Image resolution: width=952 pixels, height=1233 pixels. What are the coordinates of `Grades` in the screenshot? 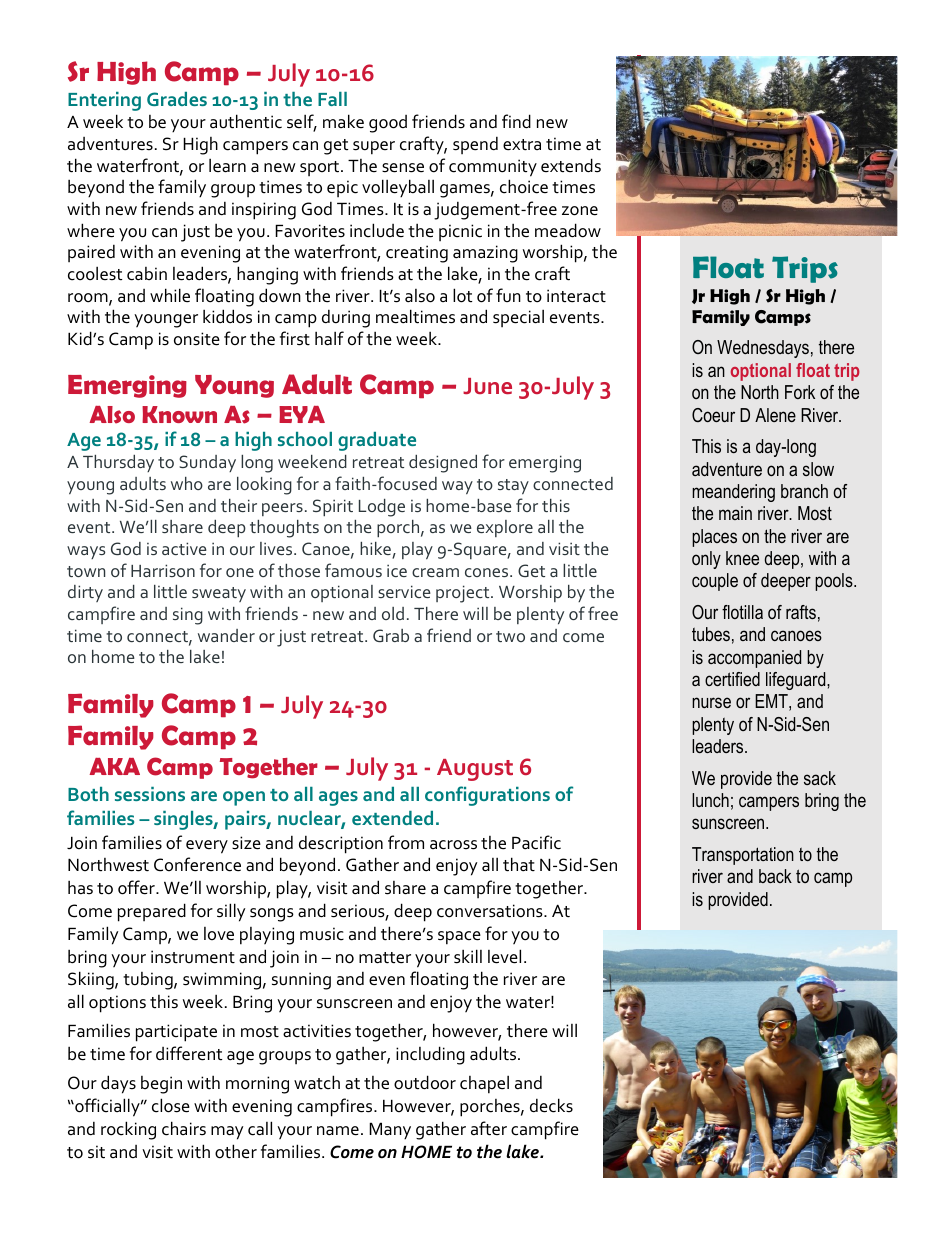 It's located at (177, 99).
